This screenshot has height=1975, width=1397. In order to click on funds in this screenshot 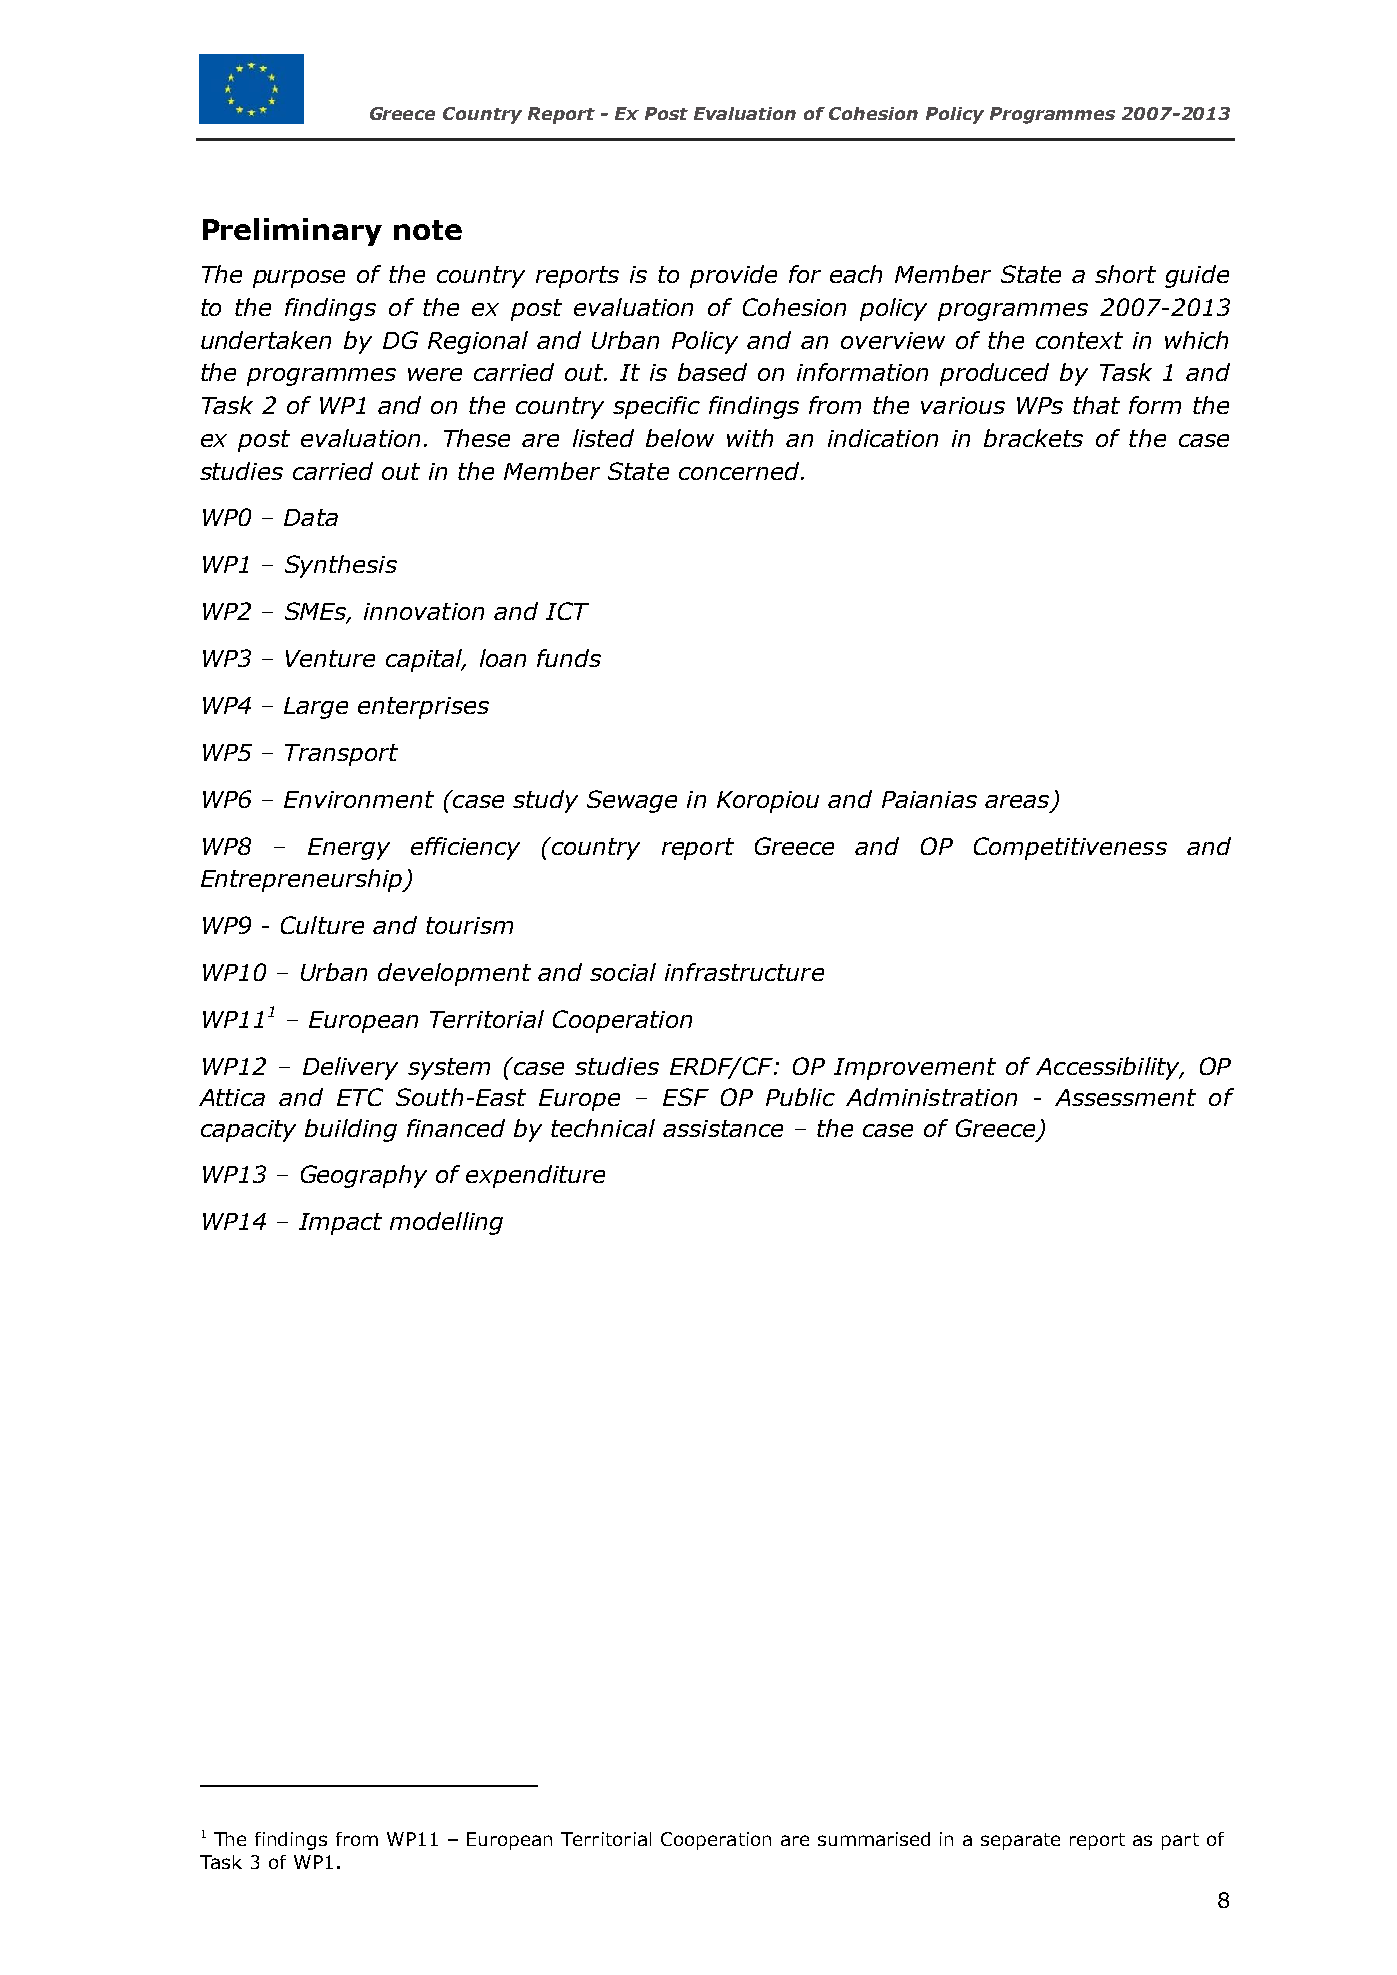, I will do `click(569, 658)`.
